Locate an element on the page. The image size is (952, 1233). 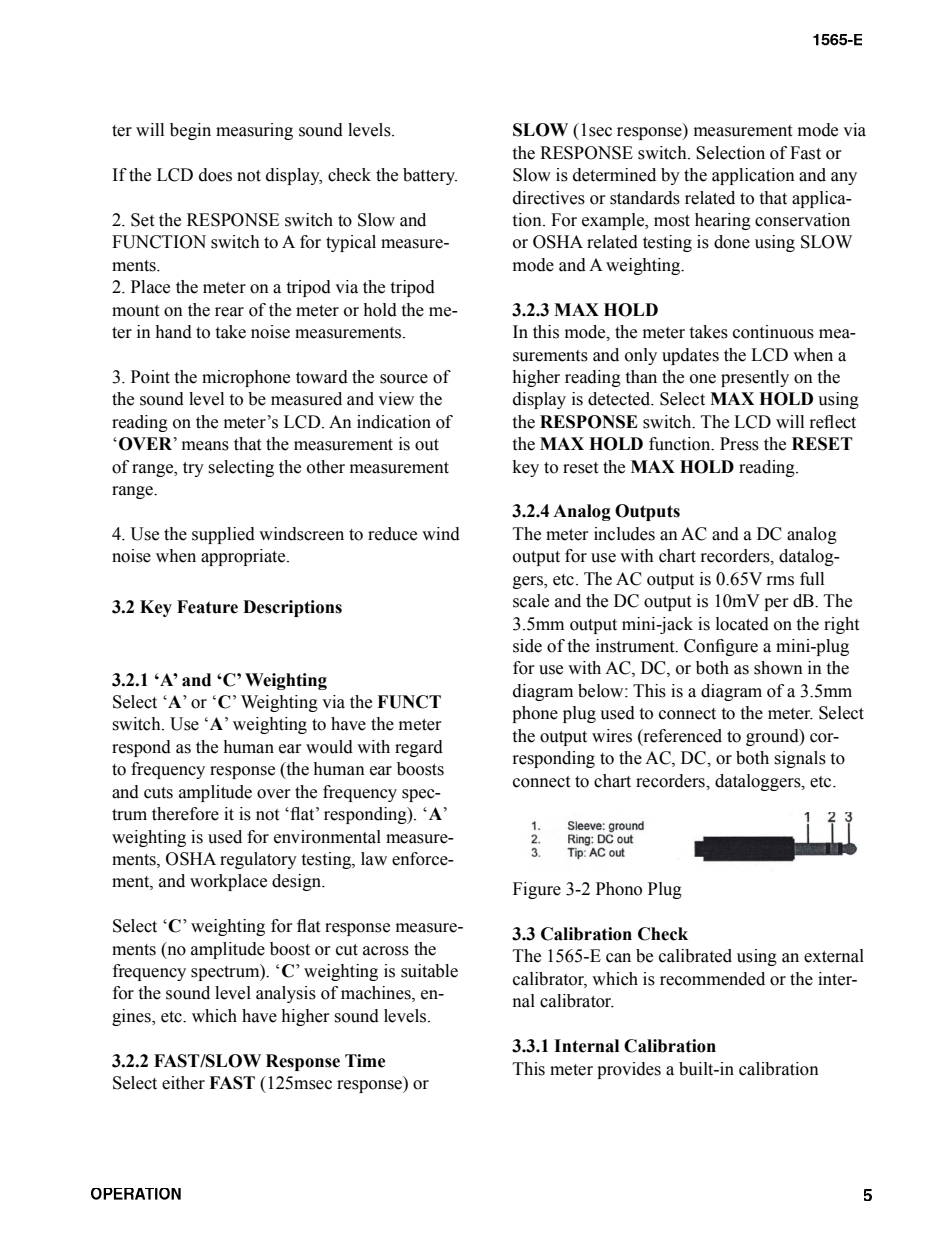
Feature is located at coordinates (207, 607).
